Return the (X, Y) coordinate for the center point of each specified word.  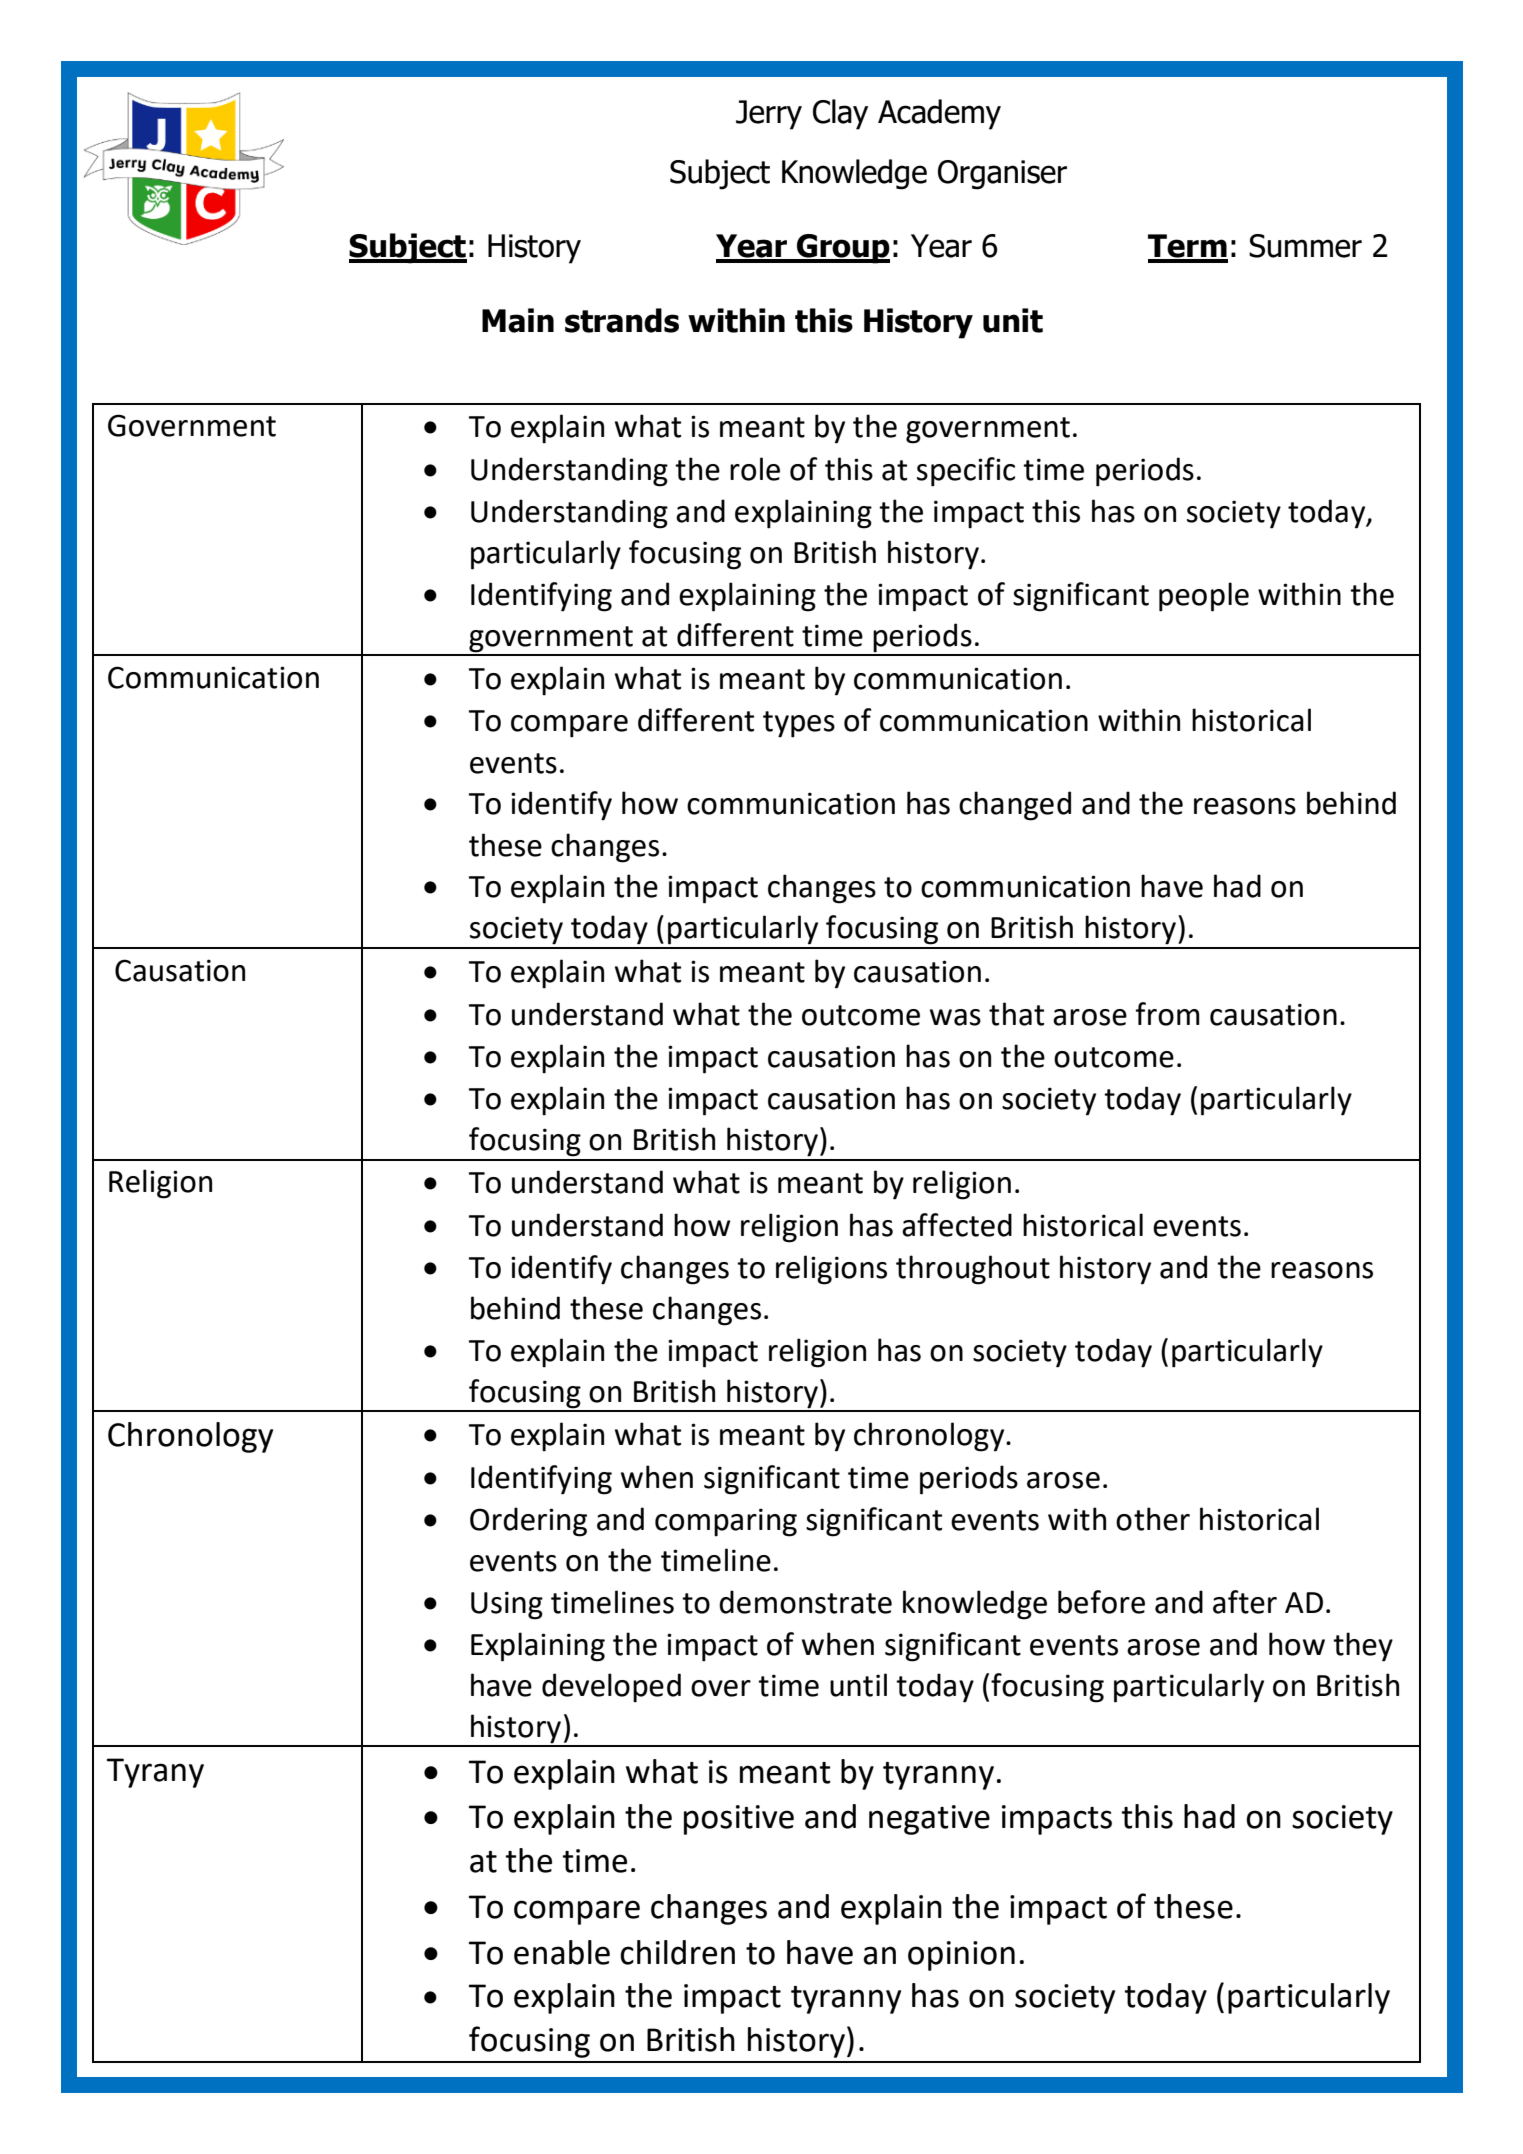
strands (622, 320)
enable (562, 1952)
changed (1015, 806)
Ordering (528, 1522)
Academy (939, 114)
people (1204, 597)
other (1153, 1519)
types (799, 724)
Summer (1305, 246)
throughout (973, 1270)
